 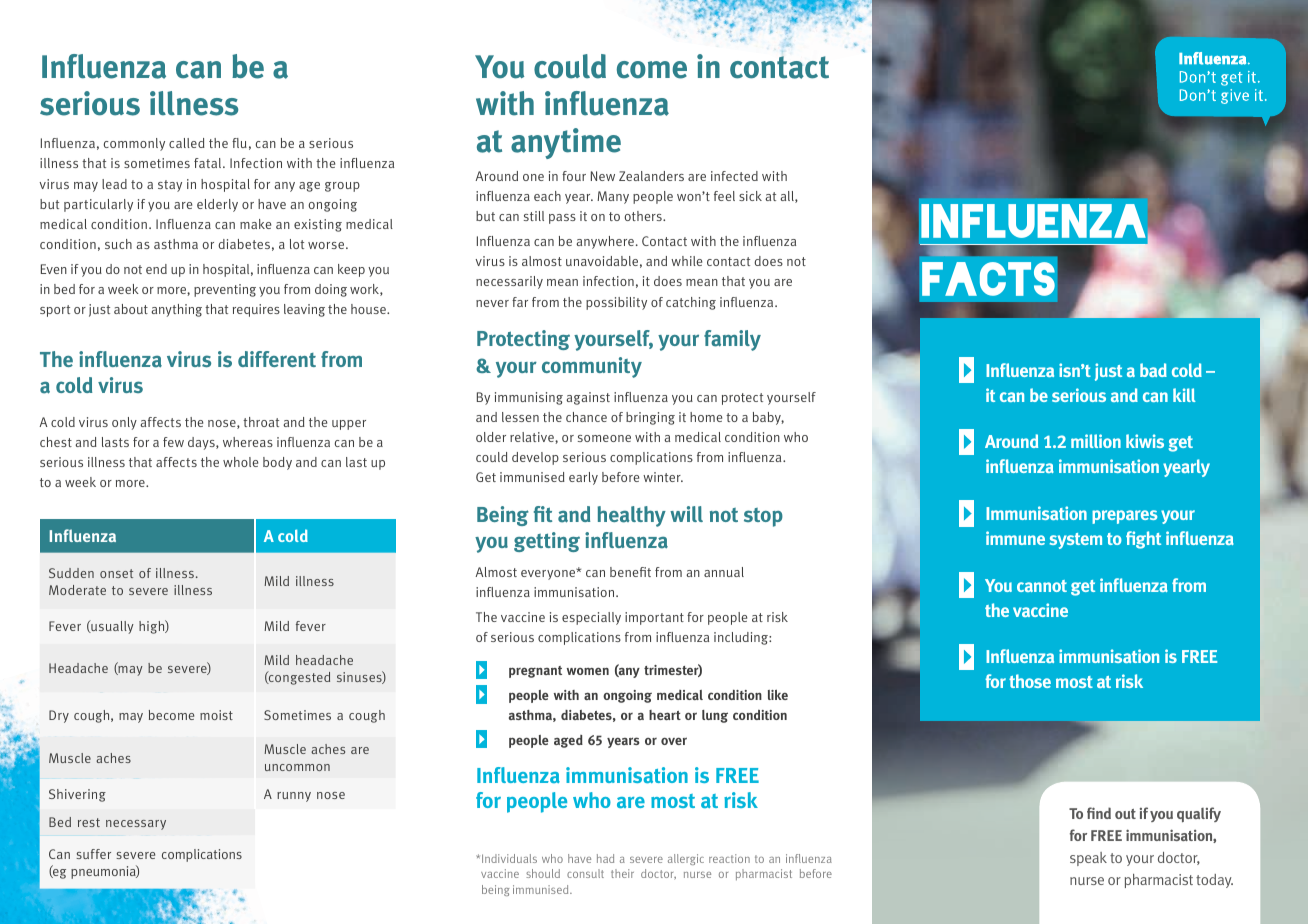 I want to click on had, so click(x=605, y=858).
